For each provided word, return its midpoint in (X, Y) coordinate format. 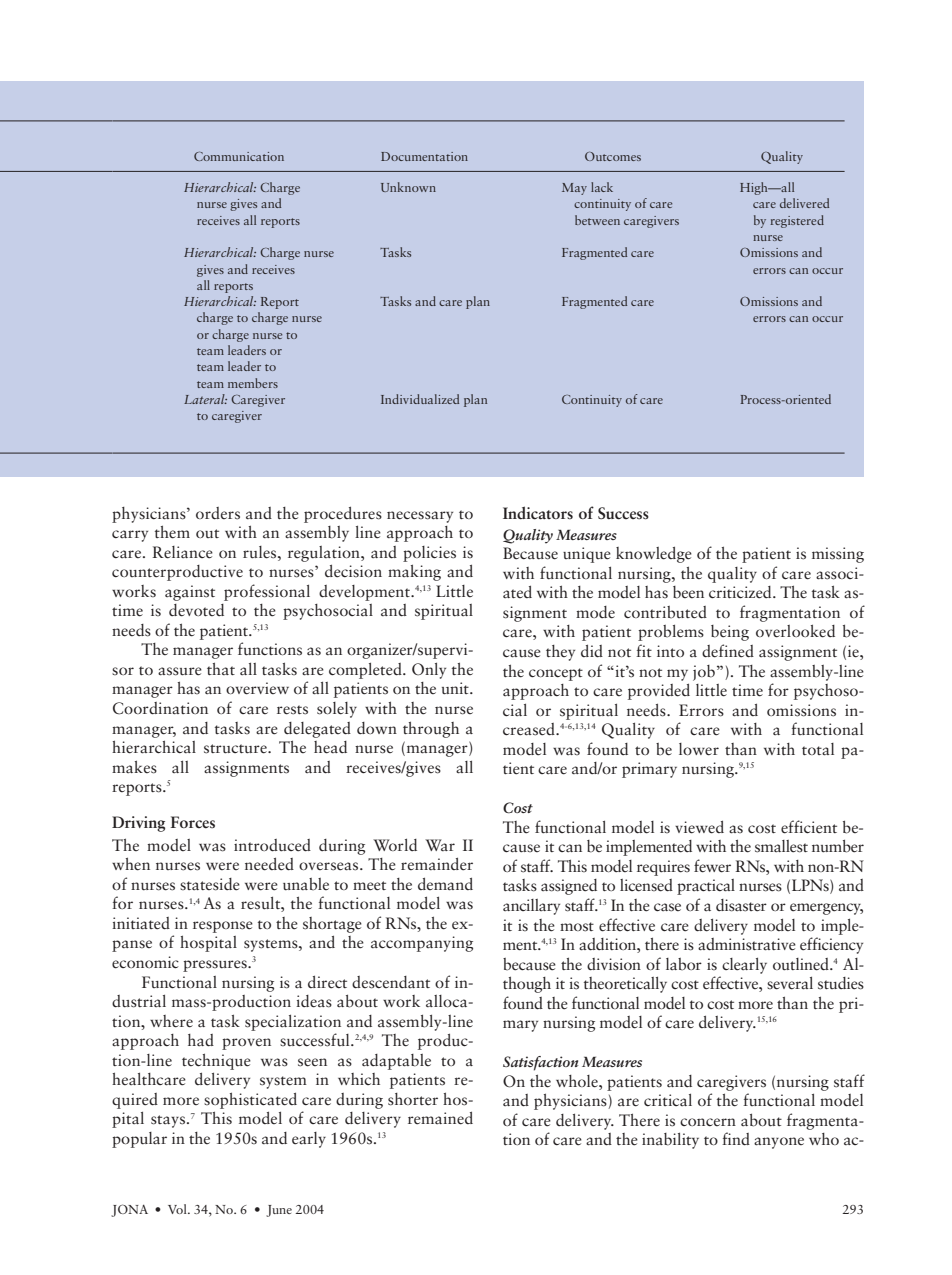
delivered (804, 203)
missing (838, 555)
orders (218, 513)
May (574, 189)
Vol (178, 1209)
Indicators (538, 513)
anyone (779, 1143)
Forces (193, 822)
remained (440, 1118)
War (440, 845)
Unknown (408, 187)
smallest (781, 846)
